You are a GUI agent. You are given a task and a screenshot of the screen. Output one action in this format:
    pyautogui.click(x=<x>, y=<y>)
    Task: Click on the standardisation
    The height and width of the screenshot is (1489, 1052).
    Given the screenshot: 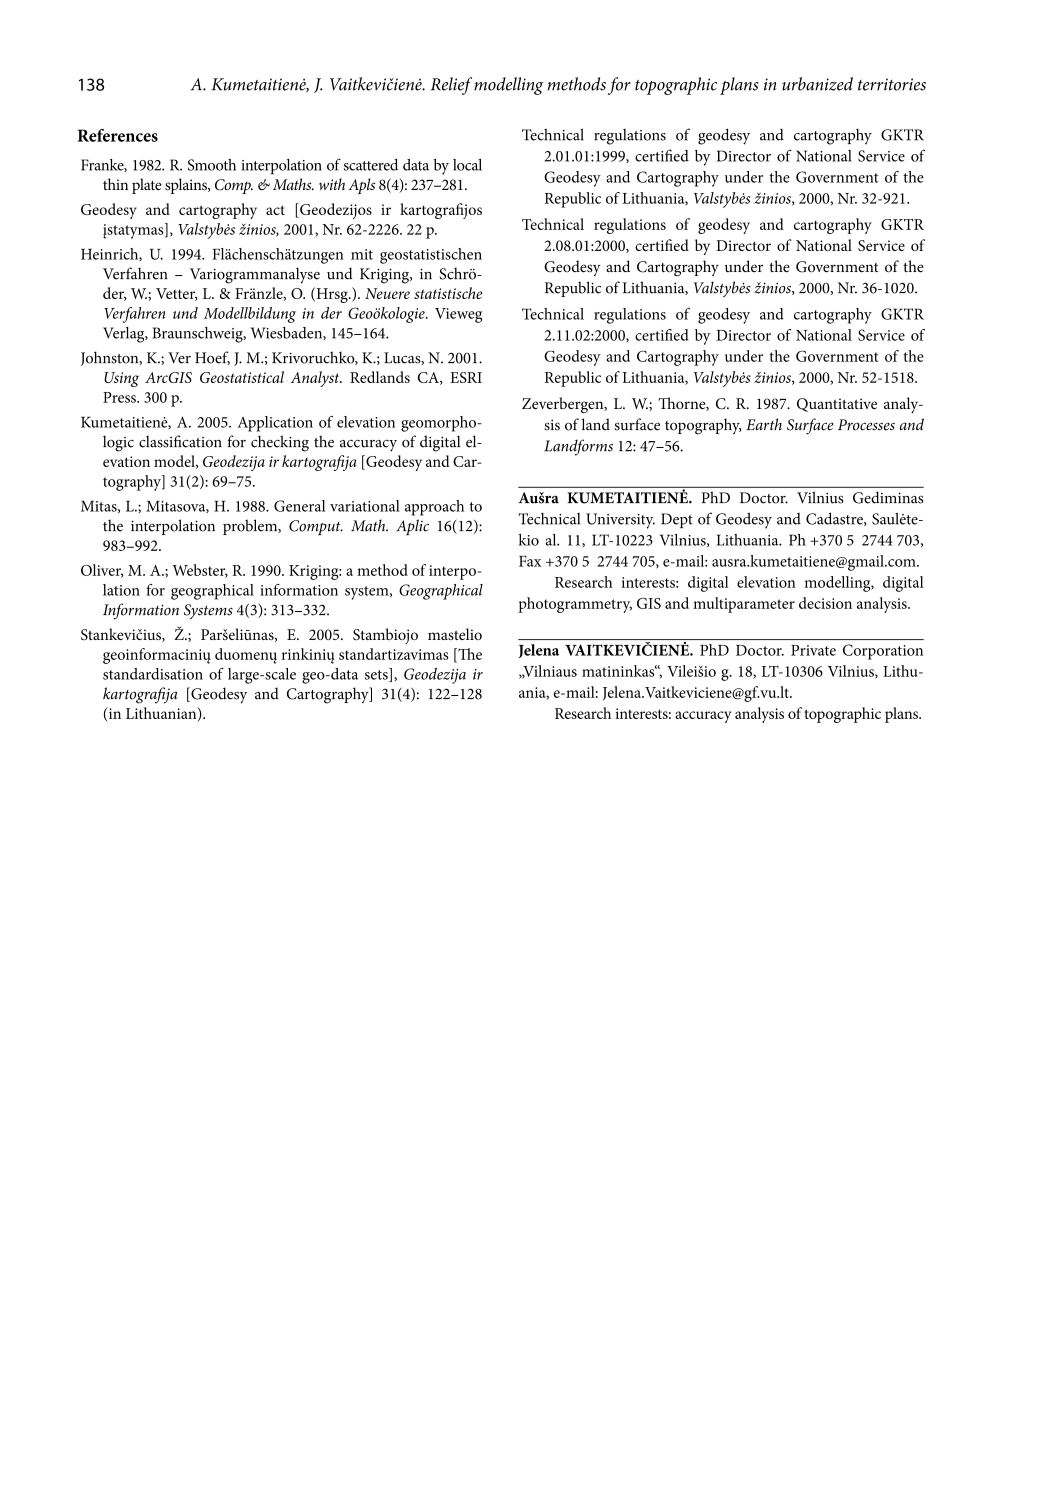 What is the action you would take?
    pyautogui.click(x=153, y=674)
